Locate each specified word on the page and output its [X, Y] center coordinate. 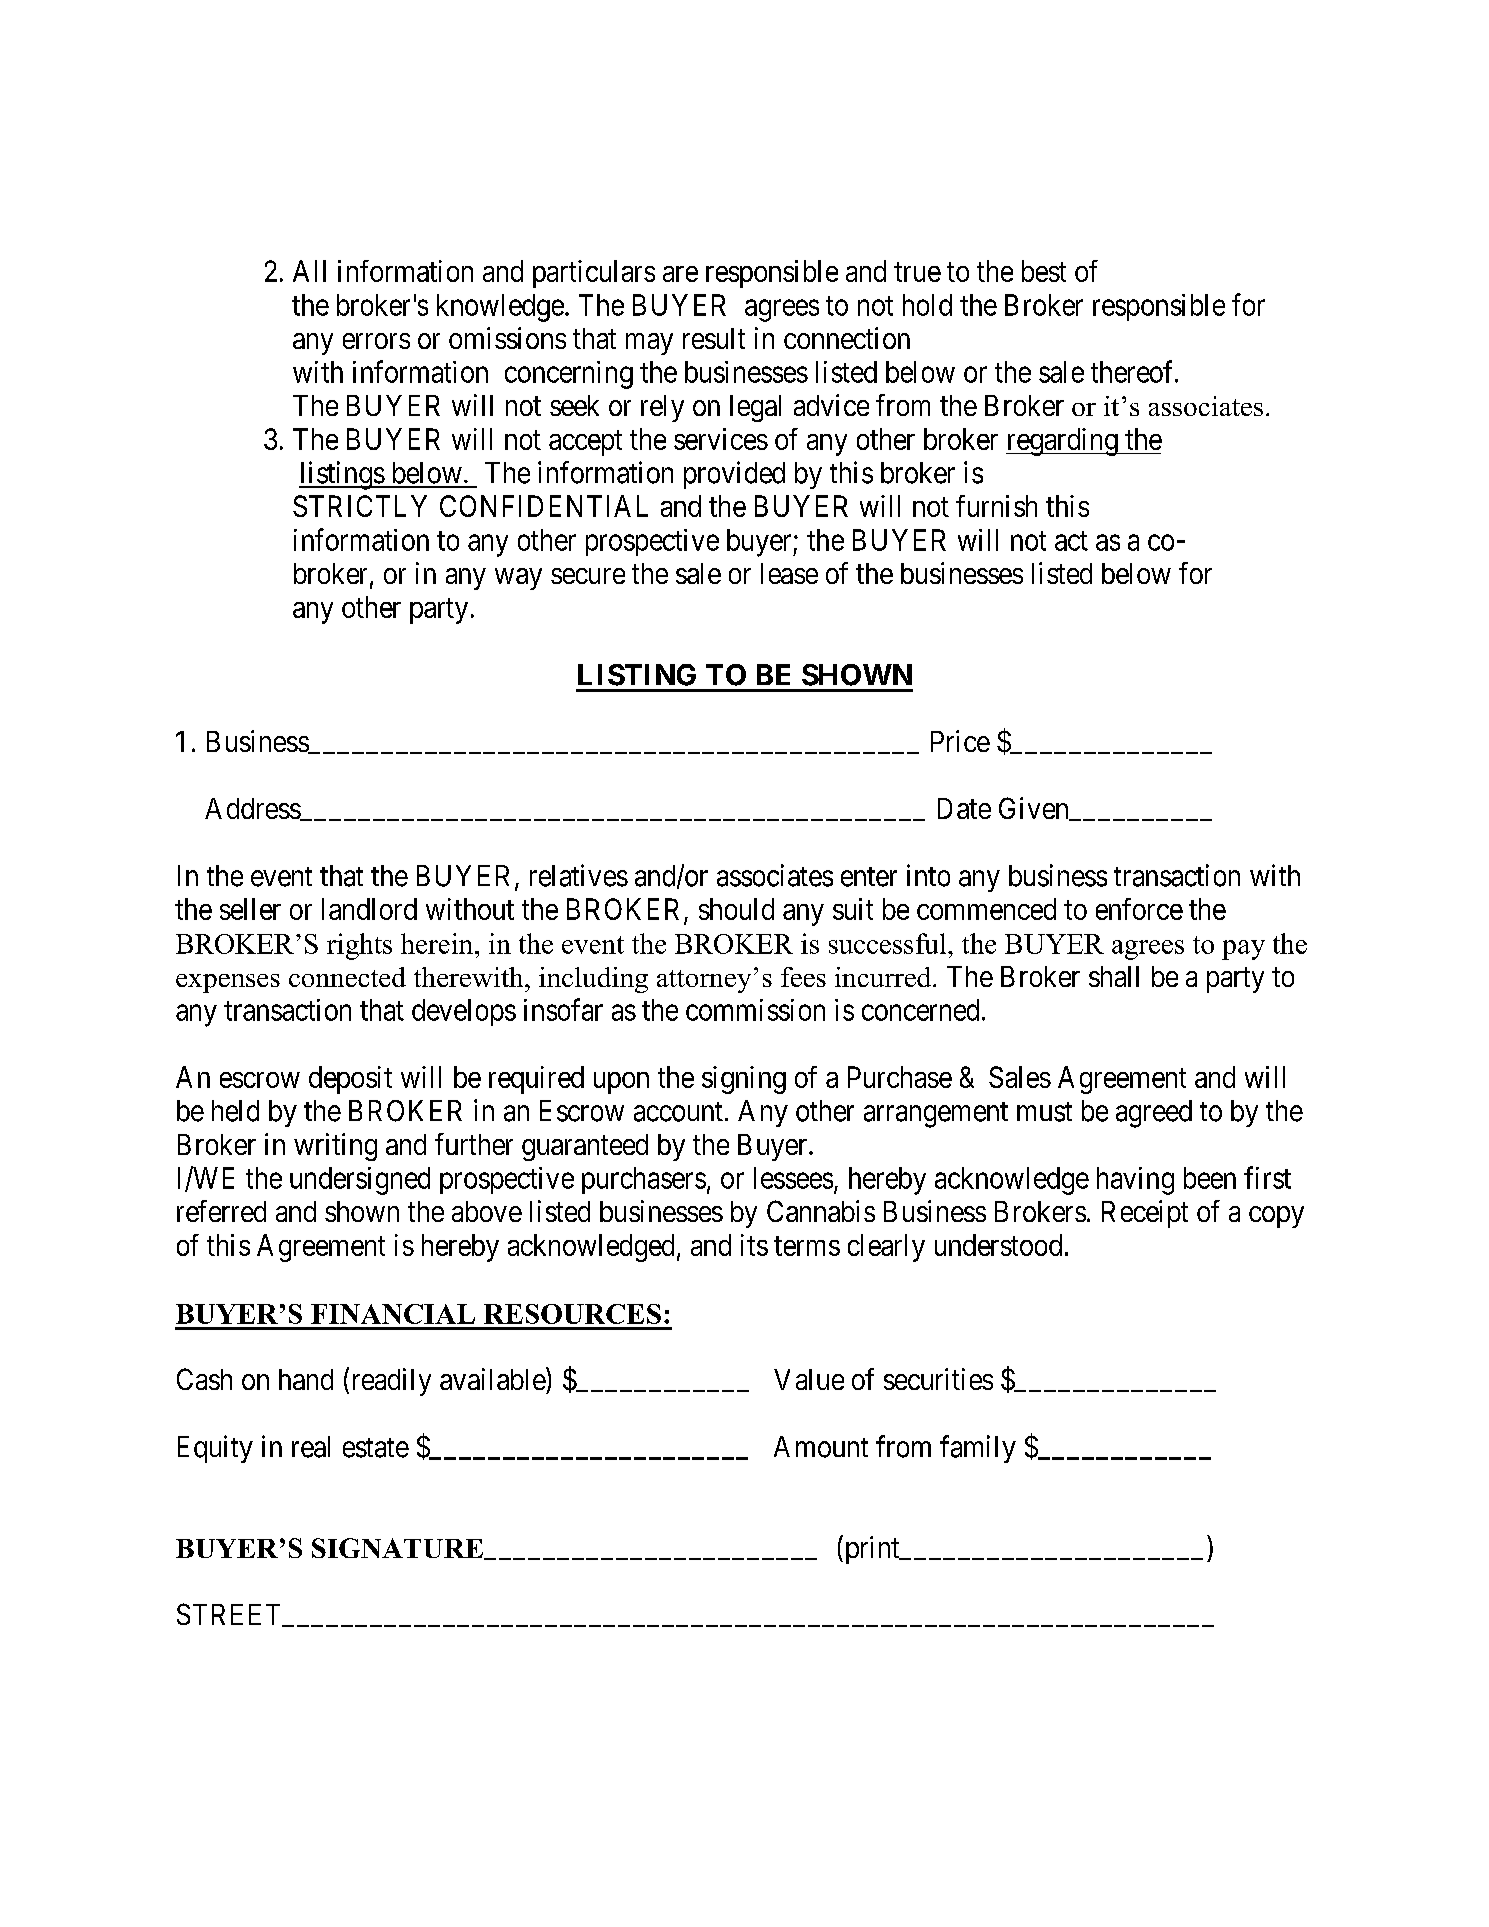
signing [744, 1080]
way [518, 579]
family [978, 1449]
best [1044, 271]
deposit [350, 1080]
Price [960, 741]
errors [376, 341]
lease [789, 573]
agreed [1154, 1114]
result [714, 338]
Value [809, 1379]
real [311, 1447]
